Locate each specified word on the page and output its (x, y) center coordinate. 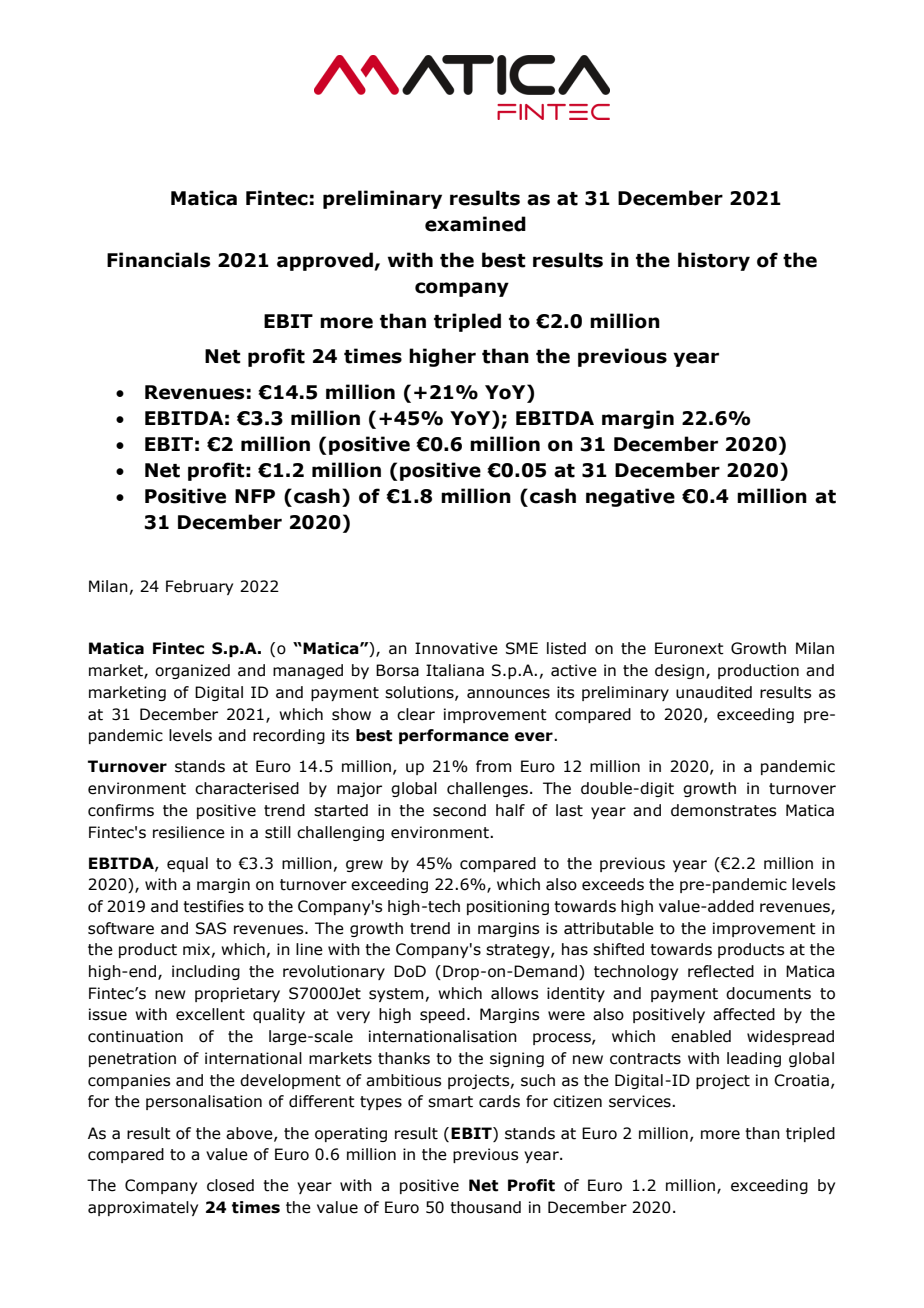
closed (230, 1185)
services (641, 1101)
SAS (211, 928)
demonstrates (723, 810)
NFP (255, 496)
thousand (485, 1207)
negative (630, 497)
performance (454, 736)
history (714, 261)
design (679, 671)
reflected (721, 971)
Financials (158, 260)
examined (475, 224)
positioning (508, 907)
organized (192, 671)
